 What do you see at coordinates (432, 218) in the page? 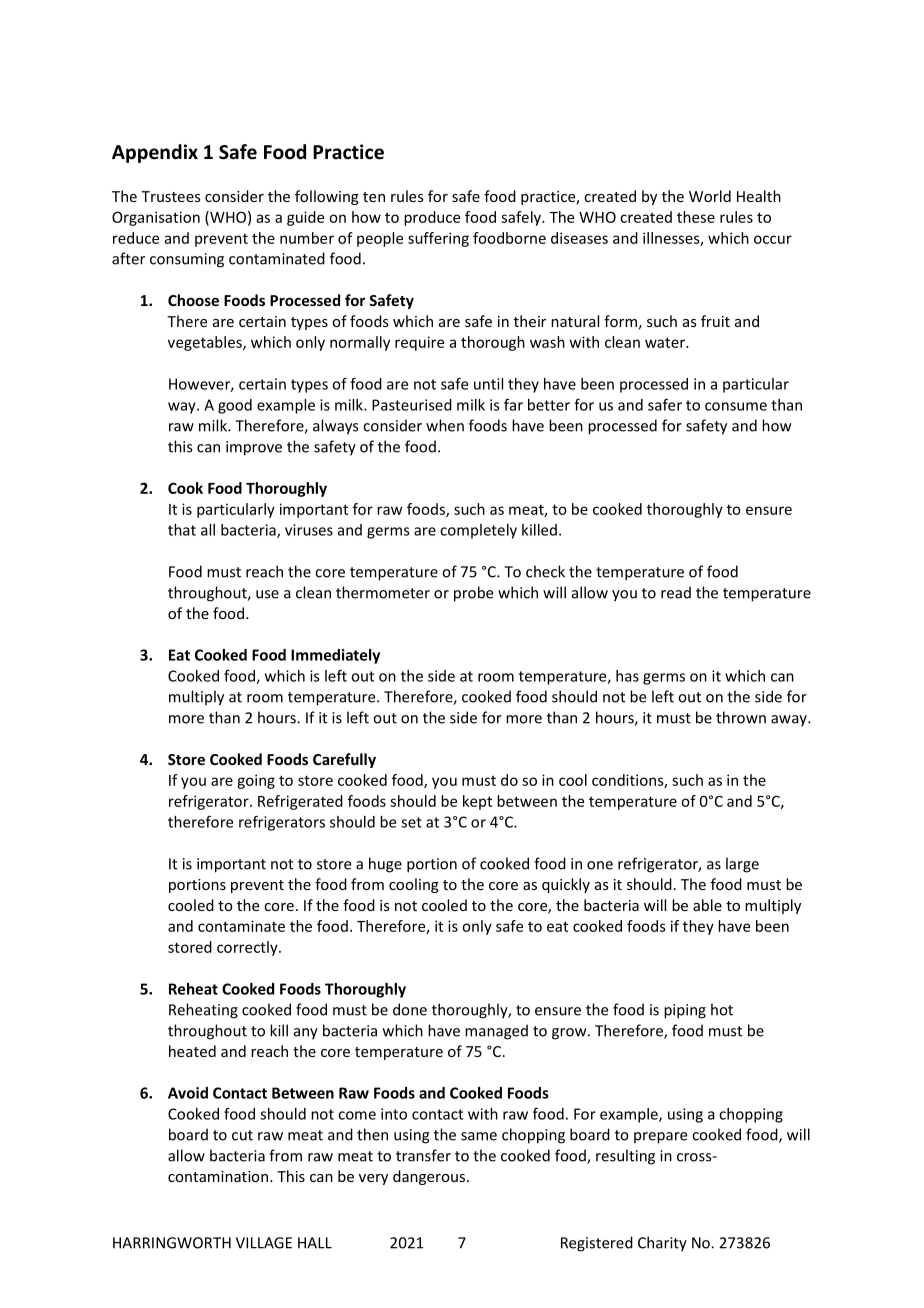
I see `produce` at bounding box center [432, 218].
